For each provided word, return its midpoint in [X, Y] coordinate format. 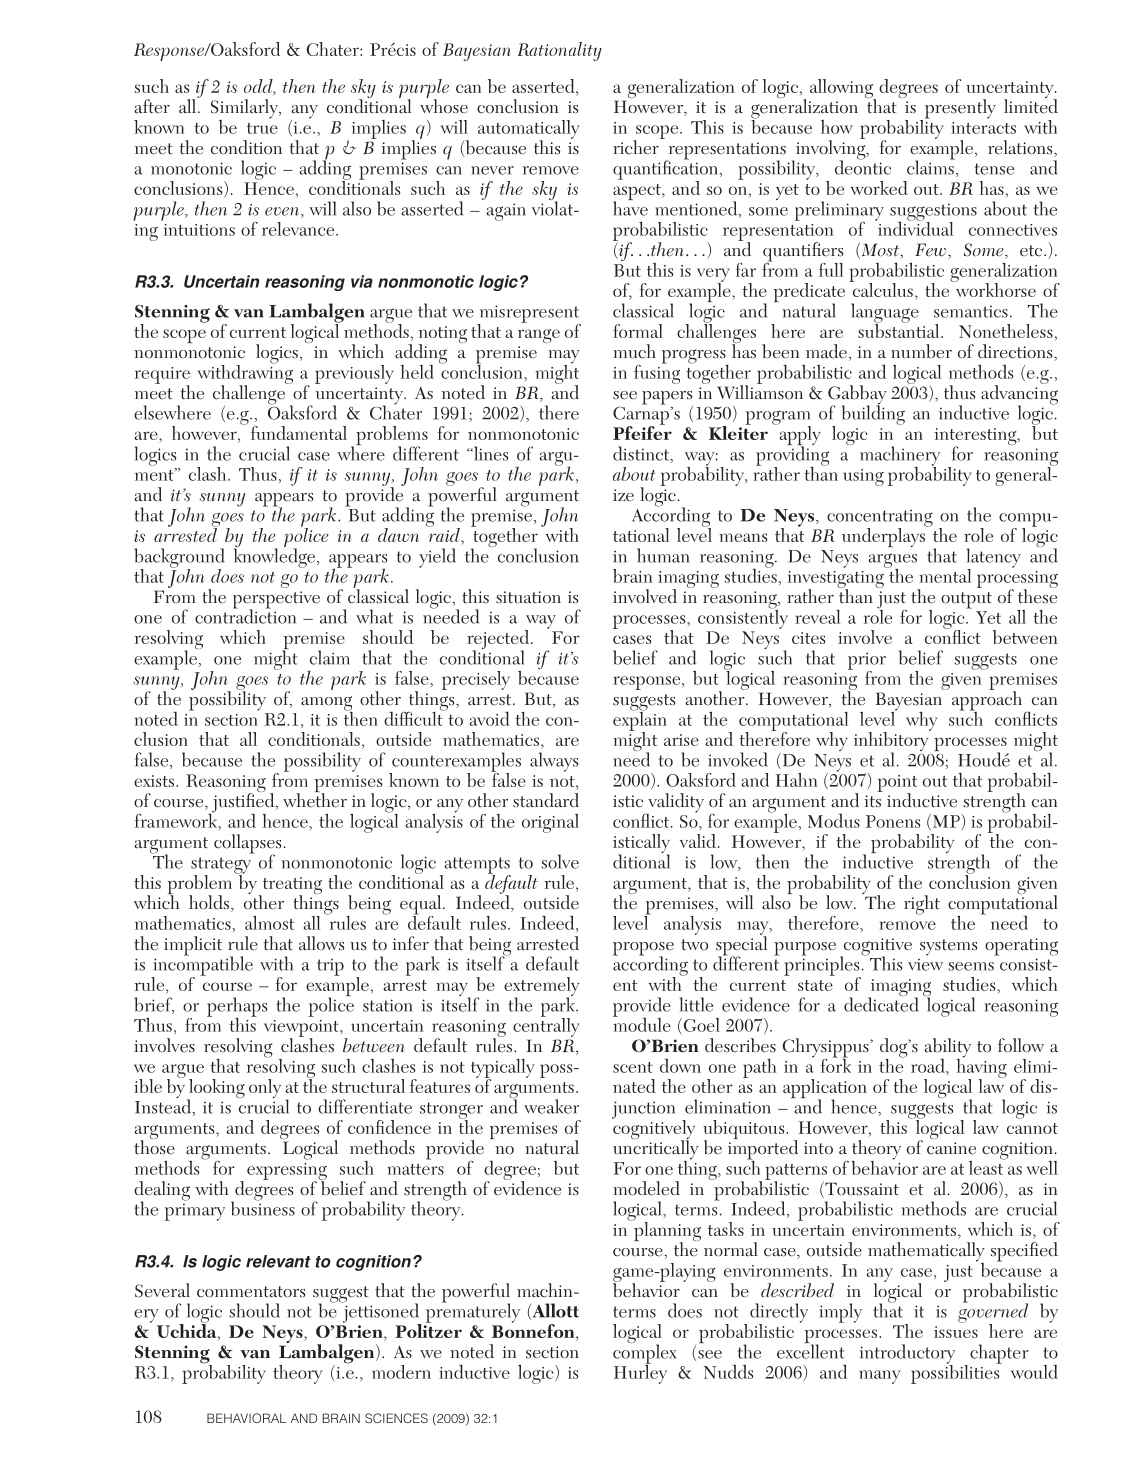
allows [321, 943]
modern [401, 1372]
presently [959, 110]
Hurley [640, 1373]
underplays [885, 536]
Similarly [245, 110]
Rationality [560, 51]
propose [643, 950]
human [663, 555]
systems [948, 947]
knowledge [276, 557]
